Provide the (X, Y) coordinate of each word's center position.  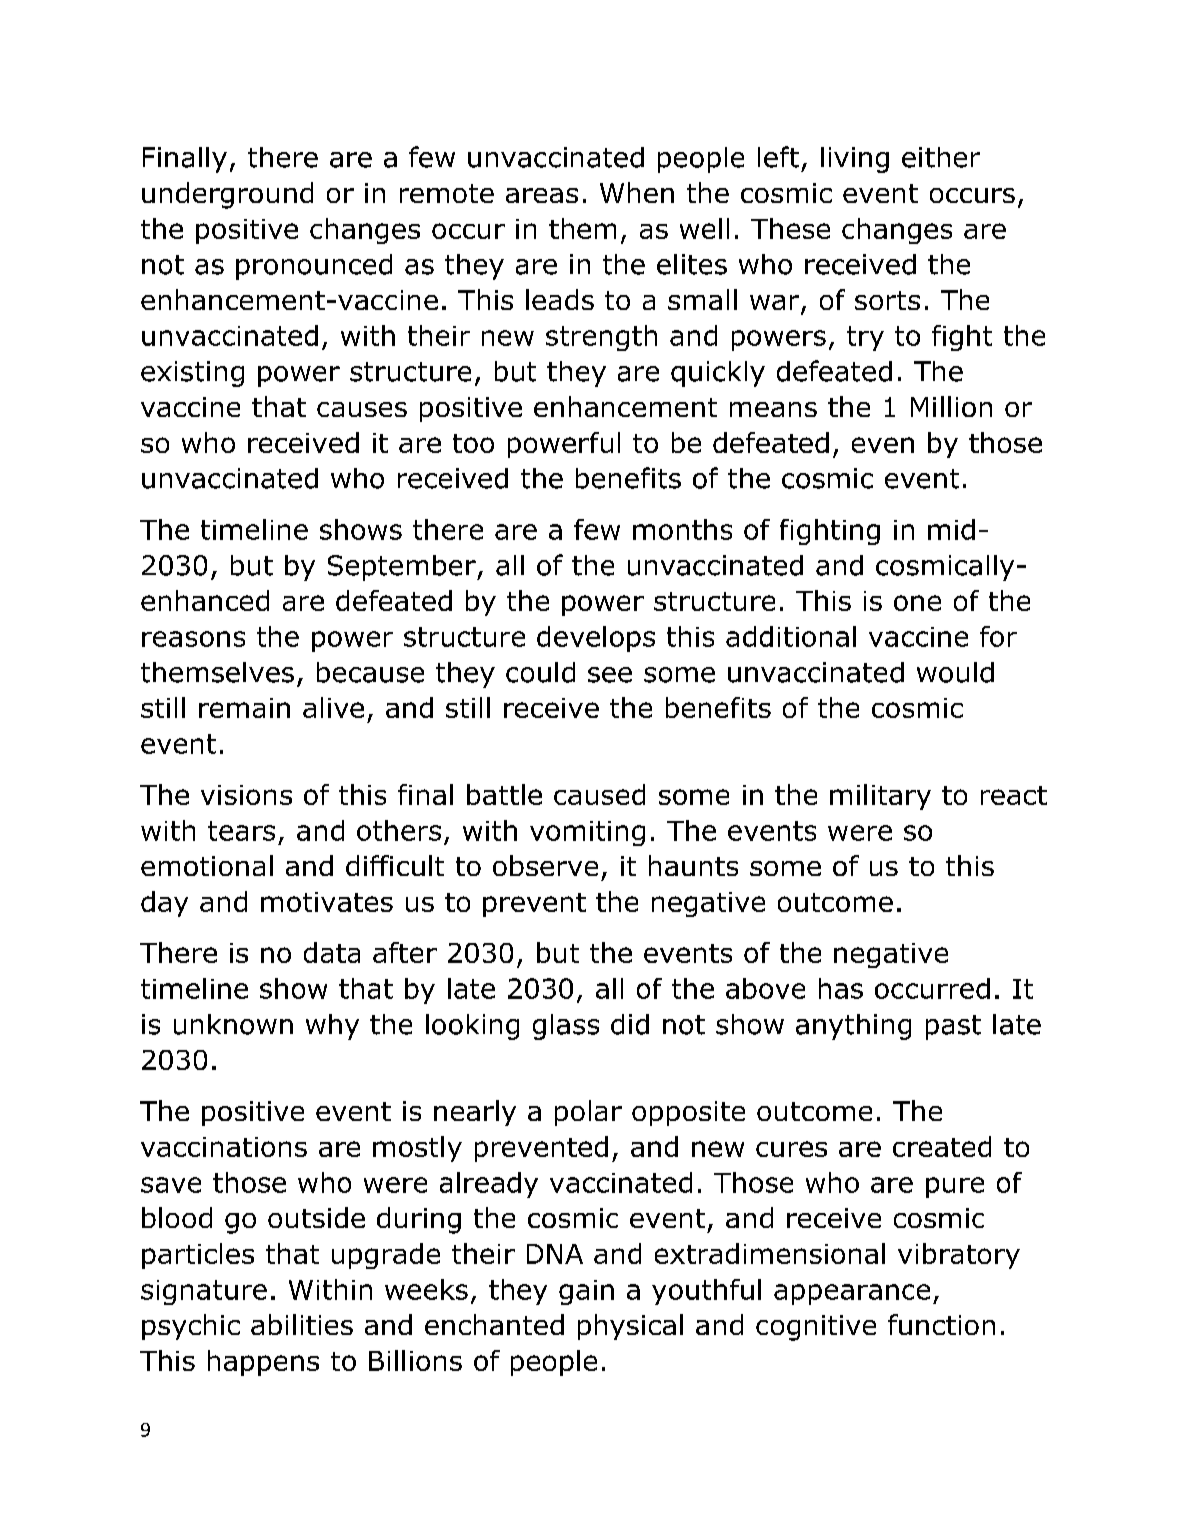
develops (596, 639)
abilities (302, 1324)
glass (566, 1027)
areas (542, 195)
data (332, 952)
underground (227, 195)
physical (630, 1327)
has (841, 988)
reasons (193, 639)
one (917, 603)
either (941, 157)
